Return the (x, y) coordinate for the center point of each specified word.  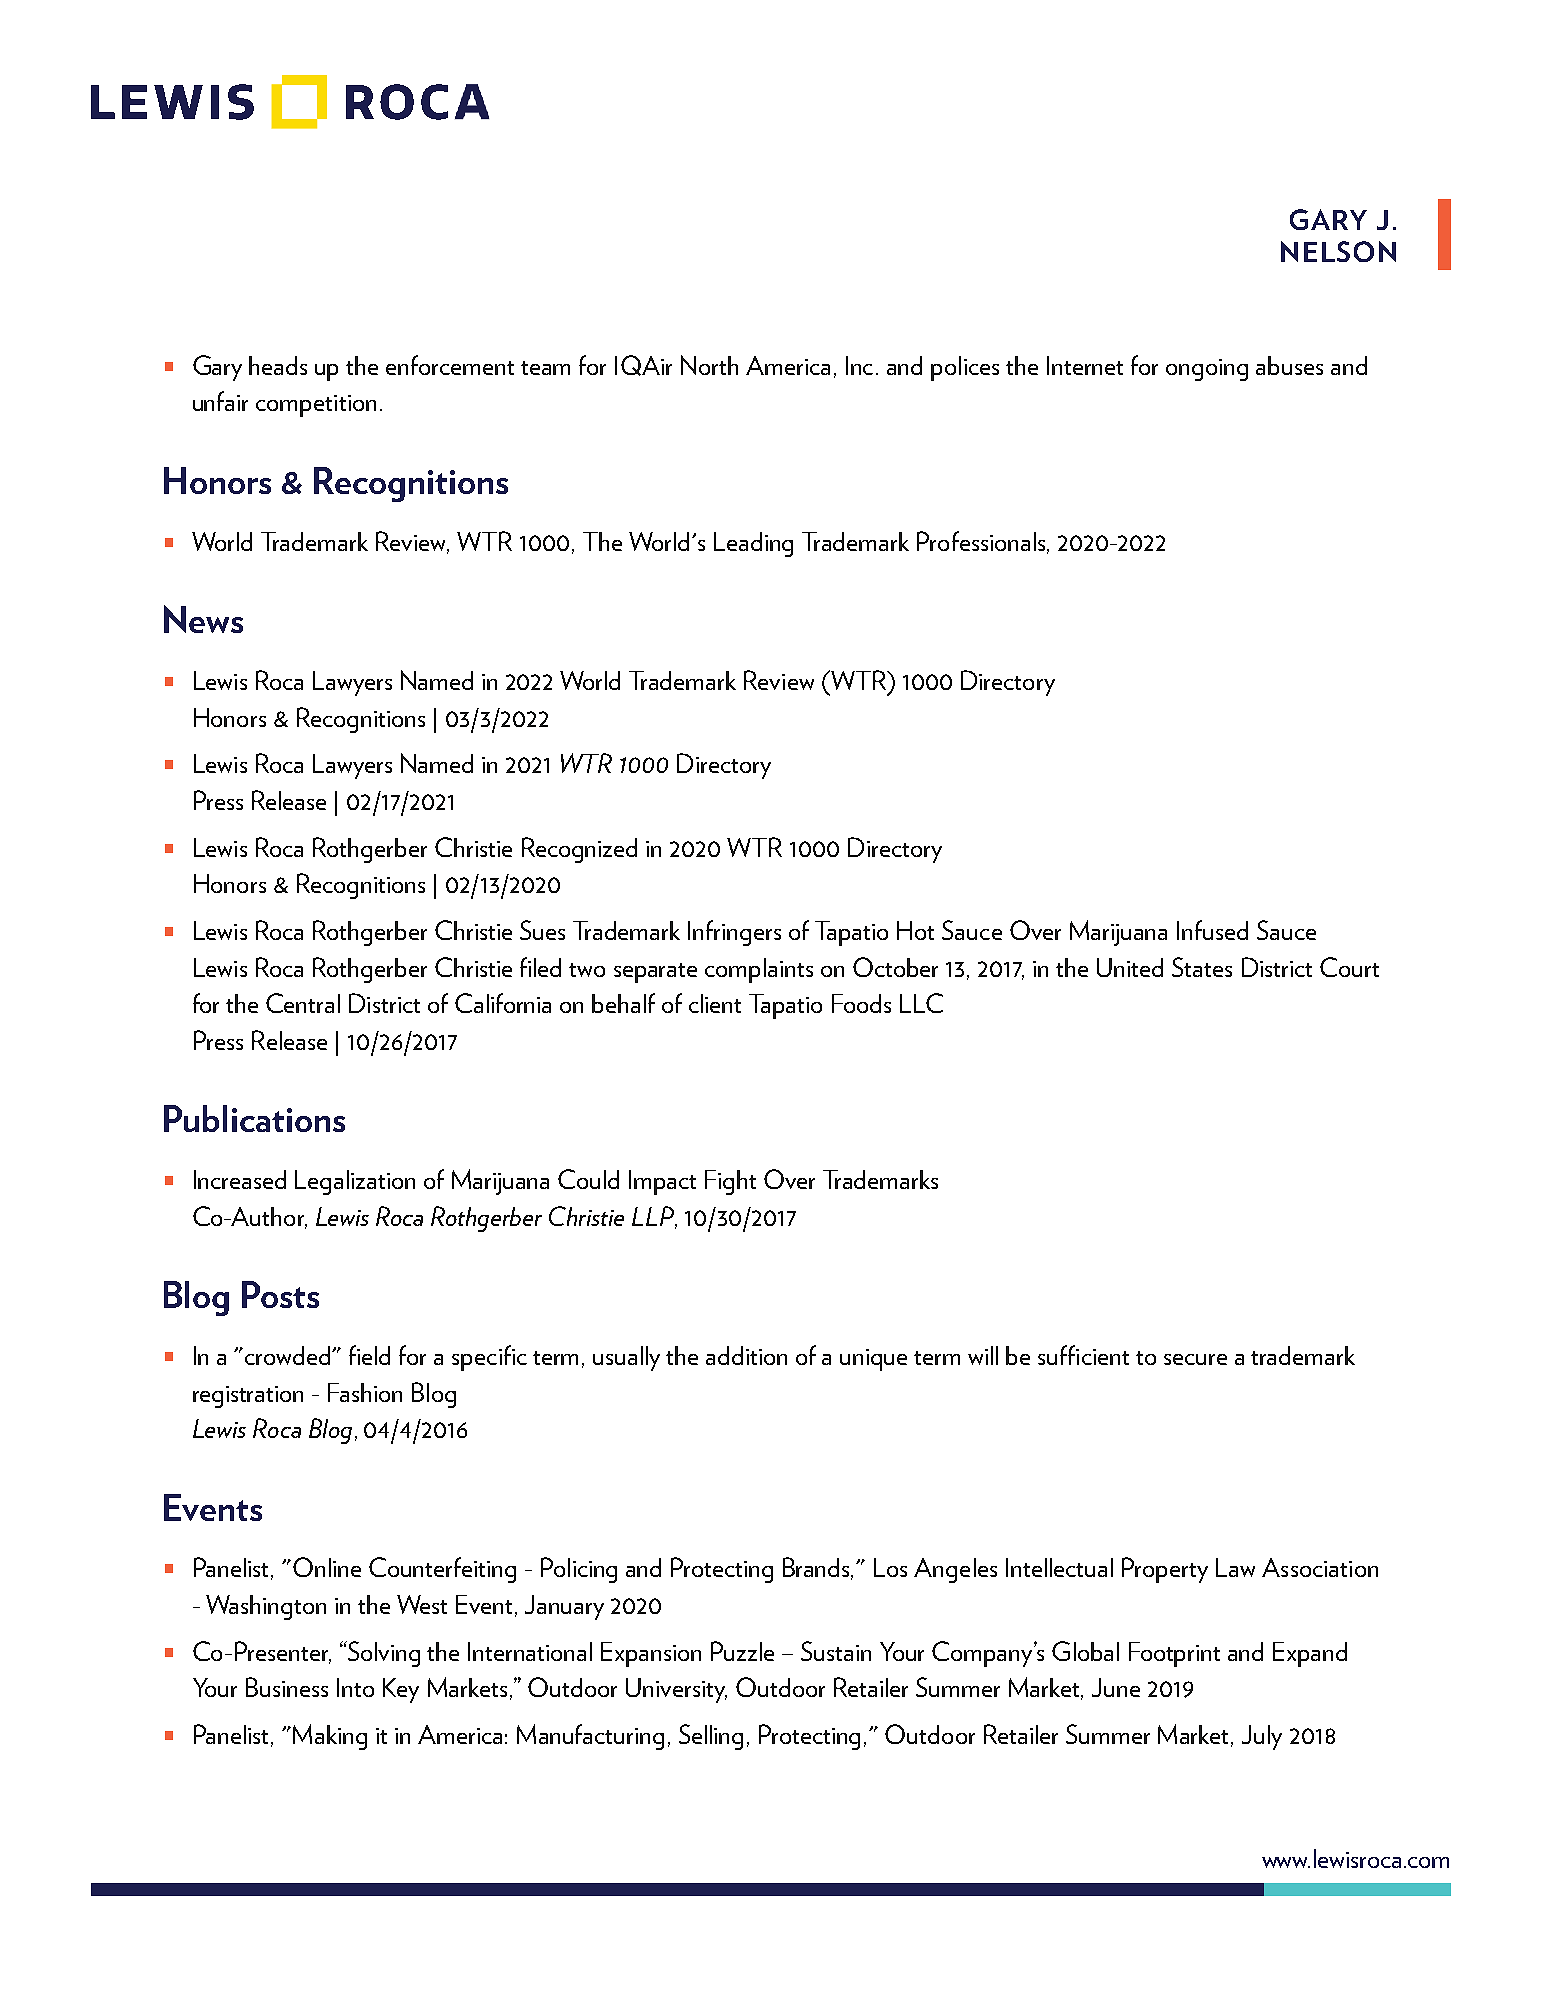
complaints (759, 970)
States (1202, 967)
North (709, 365)
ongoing (1207, 370)
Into (355, 1687)
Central (303, 1003)
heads (278, 365)
